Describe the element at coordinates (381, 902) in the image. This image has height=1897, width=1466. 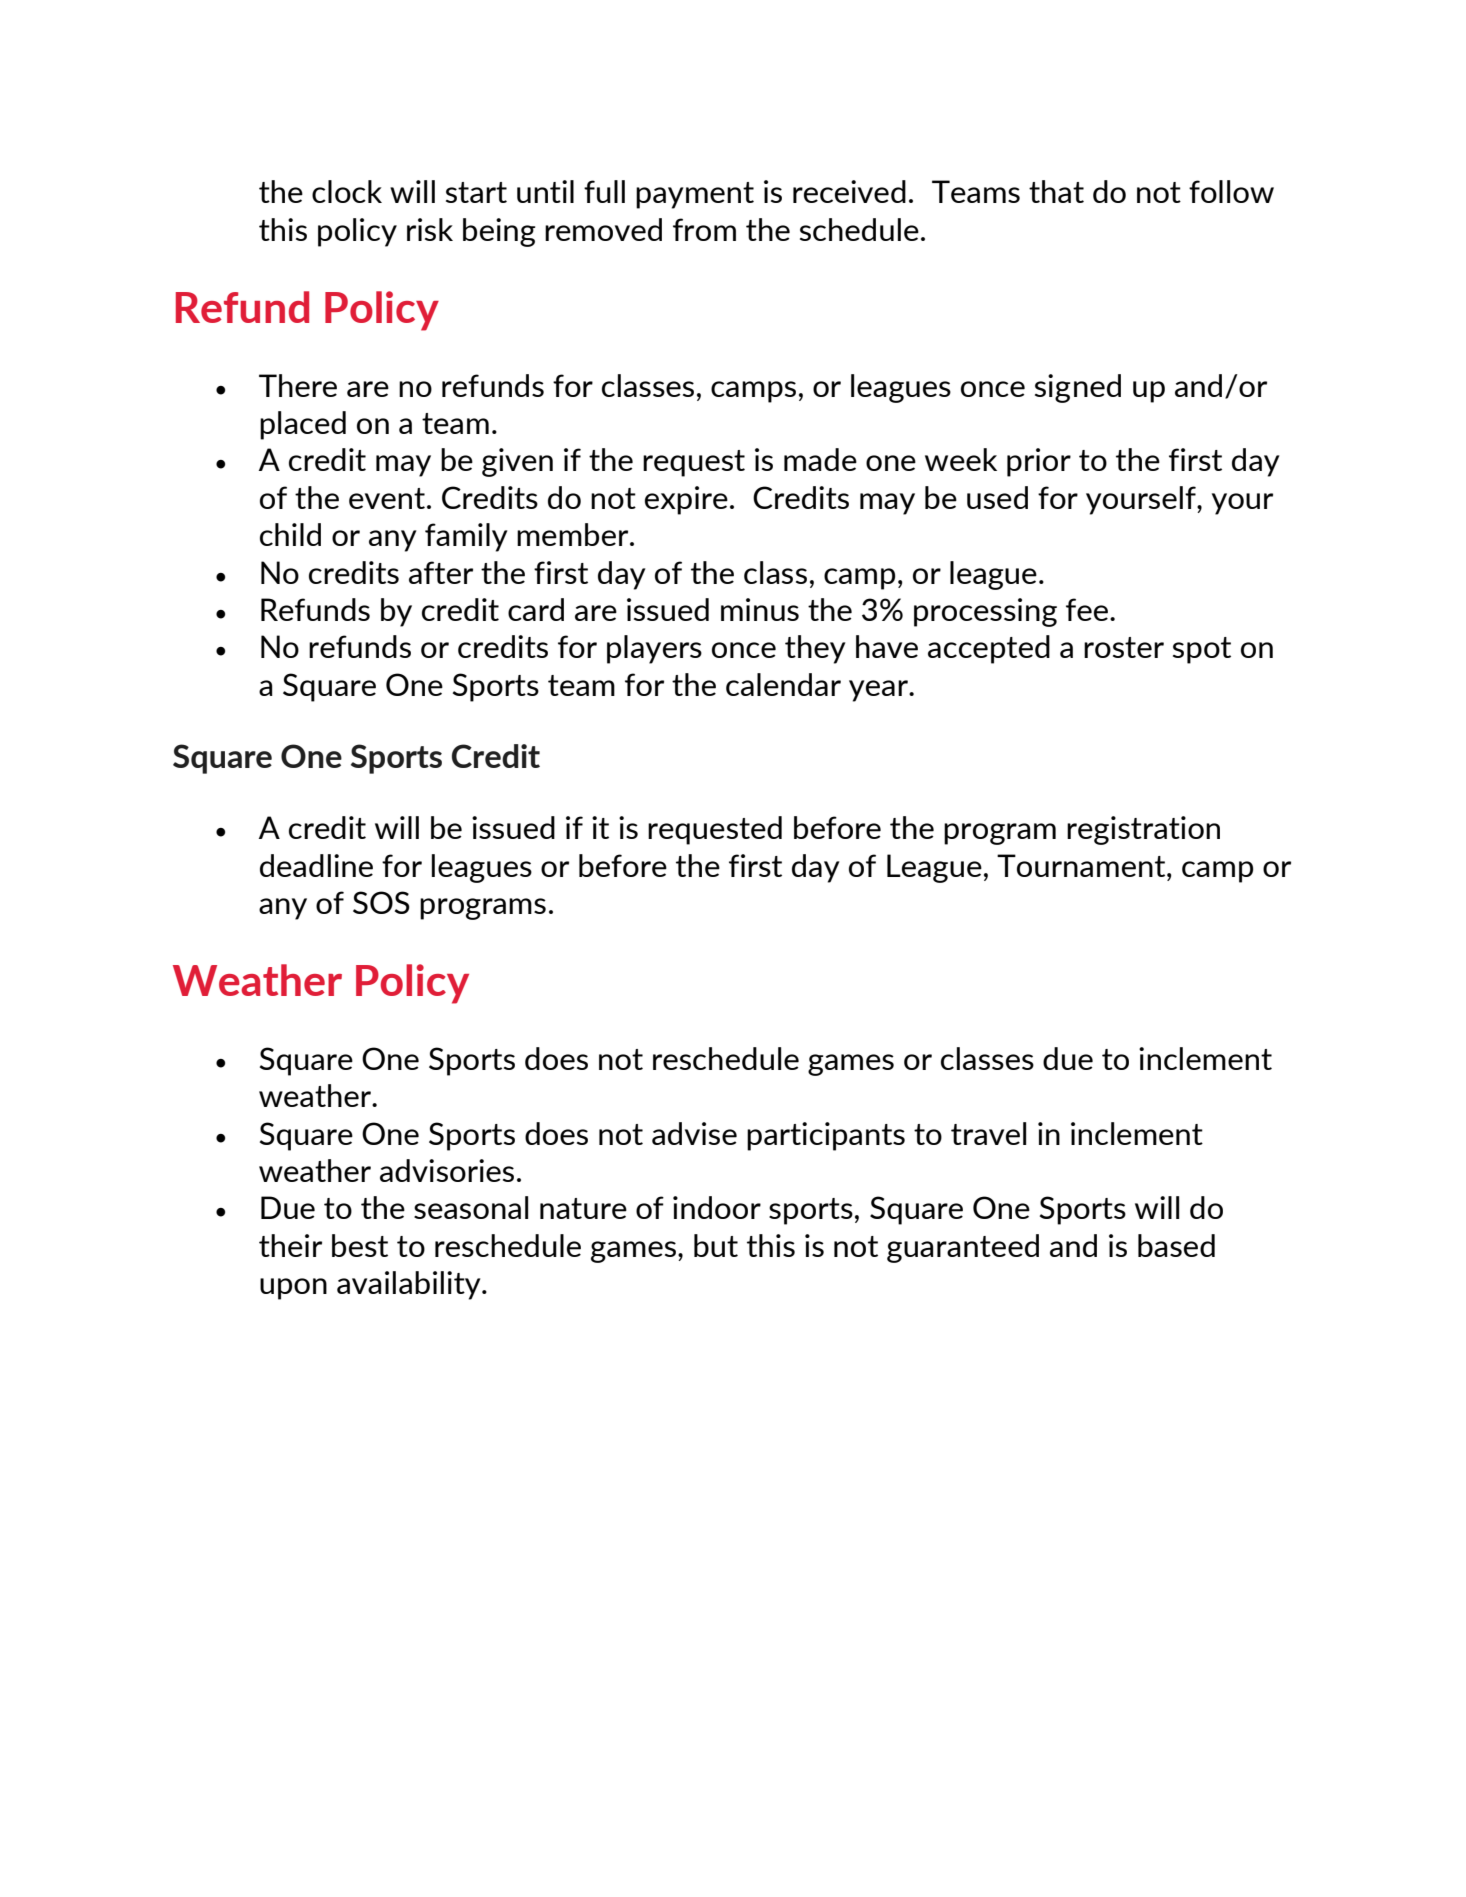
I see `SOS` at that location.
